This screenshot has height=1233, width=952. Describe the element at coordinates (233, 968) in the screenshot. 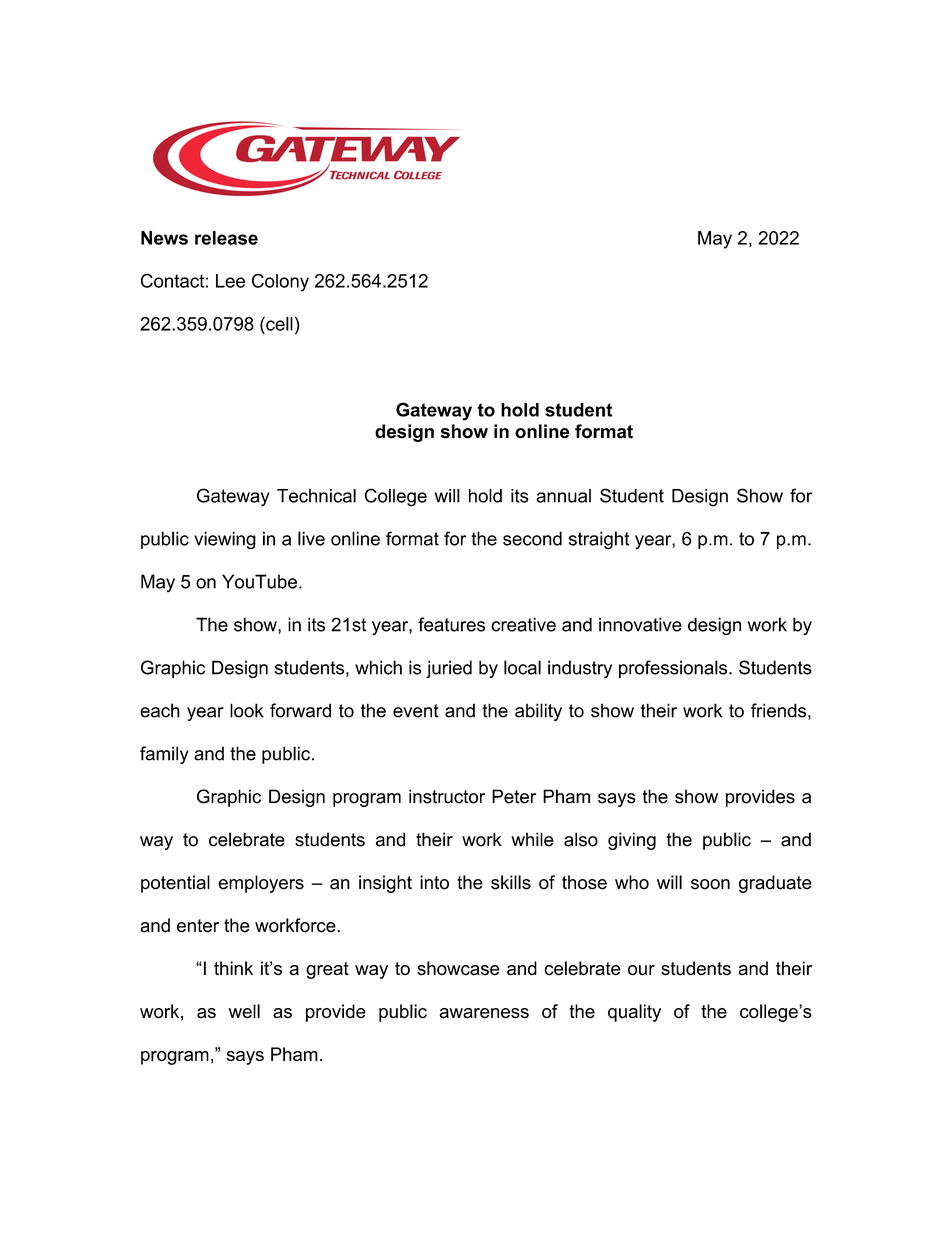

I see `think` at that location.
